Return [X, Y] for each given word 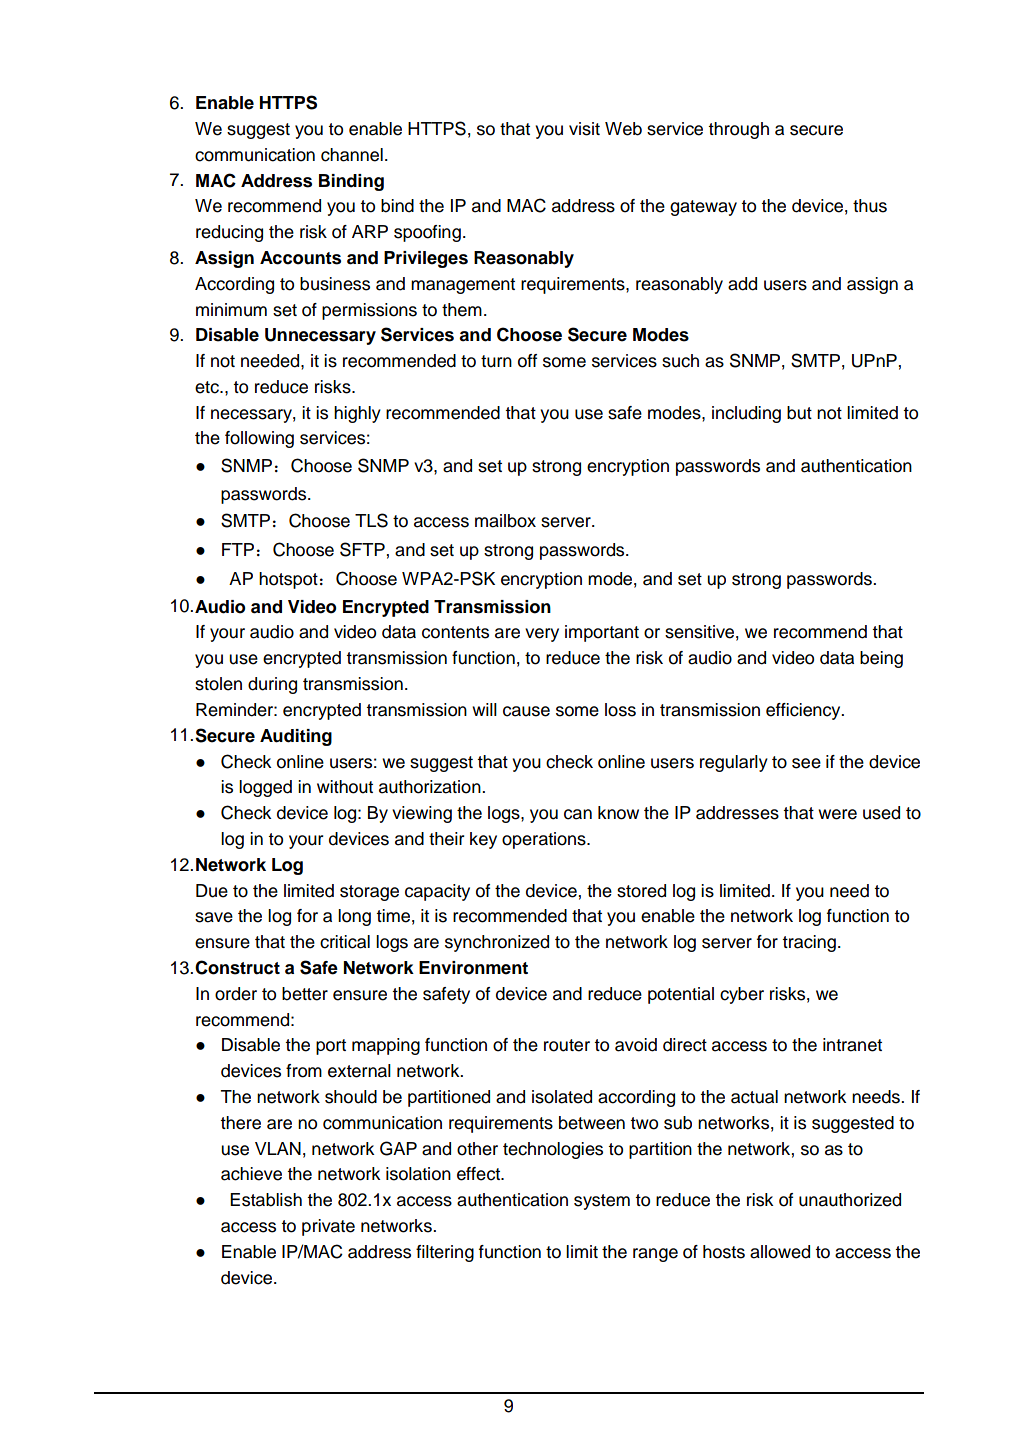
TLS [371, 520]
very [542, 635]
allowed [780, 1252]
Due [212, 891]
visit [584, 129]
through [738, 130]
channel [352, 155]
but [799, 413]
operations [545, 840]
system [602, 1202]
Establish [266, 1200]
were [837, 814]
